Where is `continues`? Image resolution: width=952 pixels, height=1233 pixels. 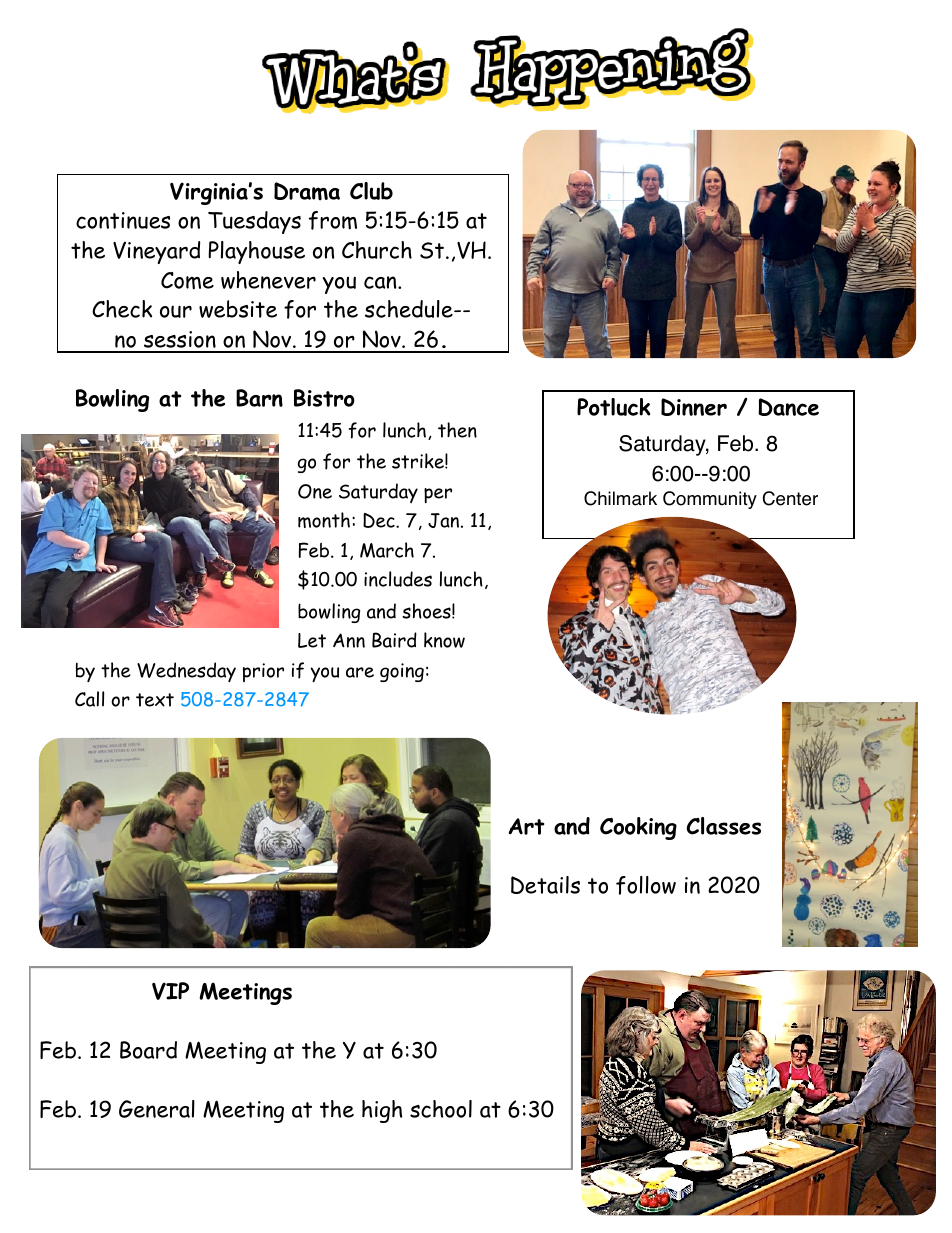 continues is located at coordinates (123, 220).
